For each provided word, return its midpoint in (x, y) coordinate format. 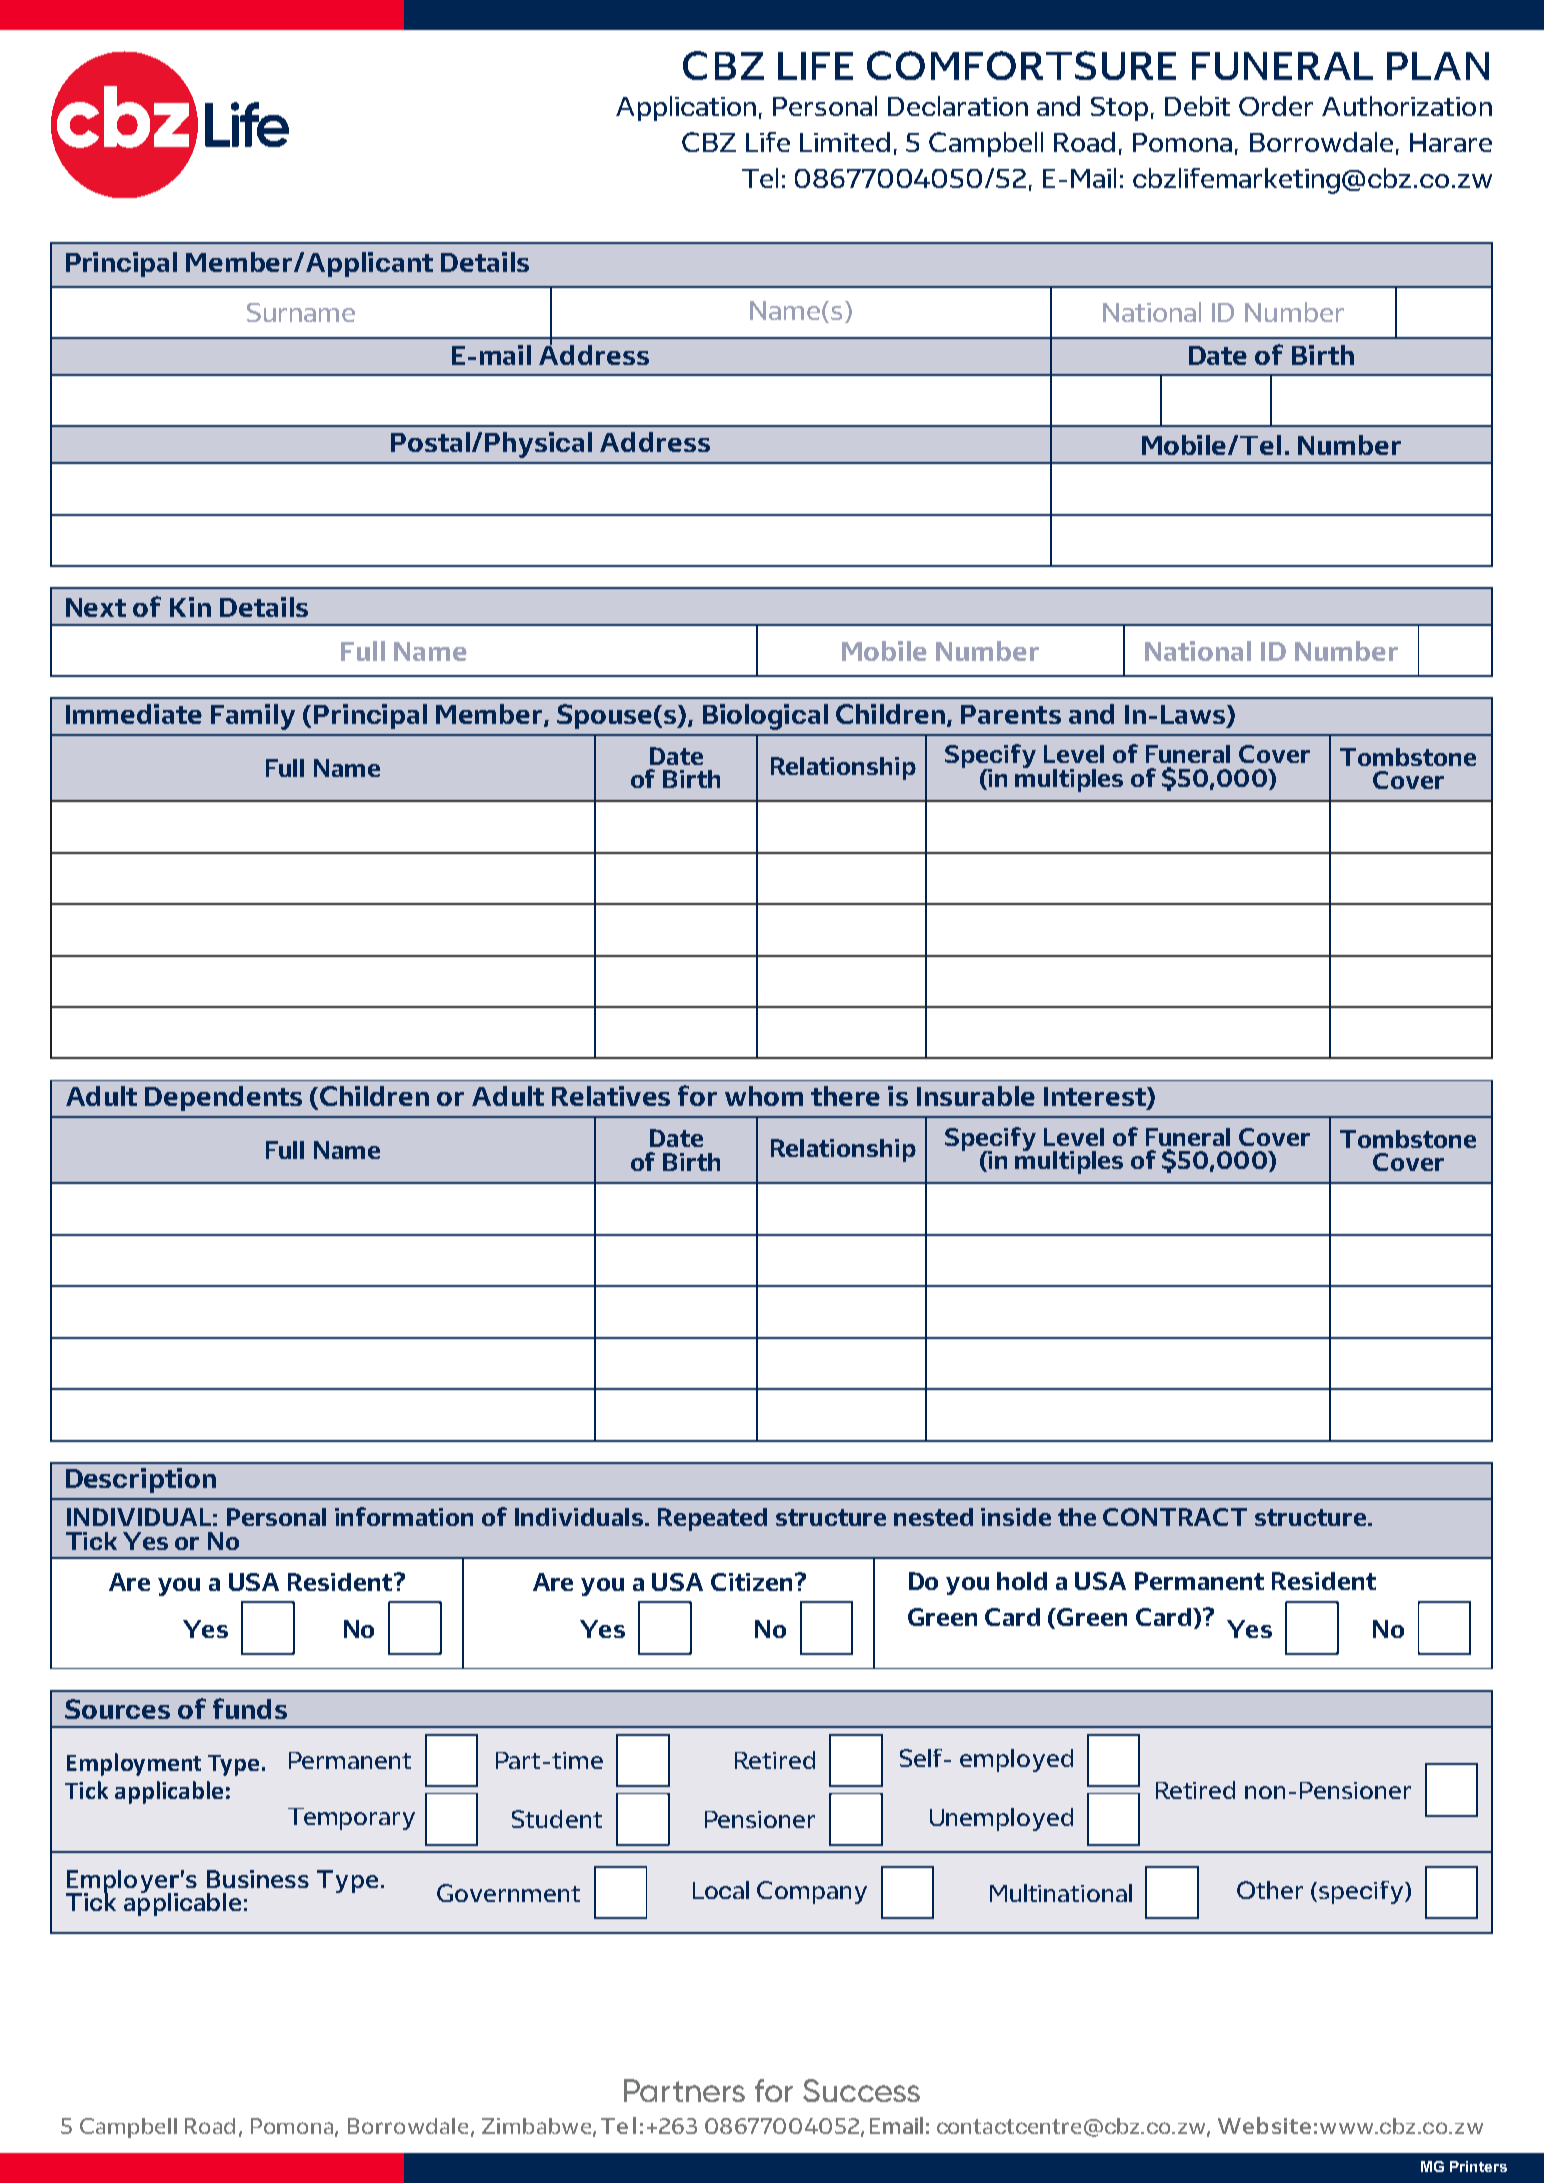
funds (250, 1708)
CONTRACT (1175, 1517)
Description (141, 1480)
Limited (845, 142)
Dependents (223, 1098)
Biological (765, 717)
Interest (1096, 1098)
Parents (1011, 714)
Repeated (712, 1519)
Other (1270, 1890)
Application (686, 108)
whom (764, 1096)
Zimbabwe (536, 2126)
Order (1276, 106)
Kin (190, 607)
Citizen (751, 1582)
